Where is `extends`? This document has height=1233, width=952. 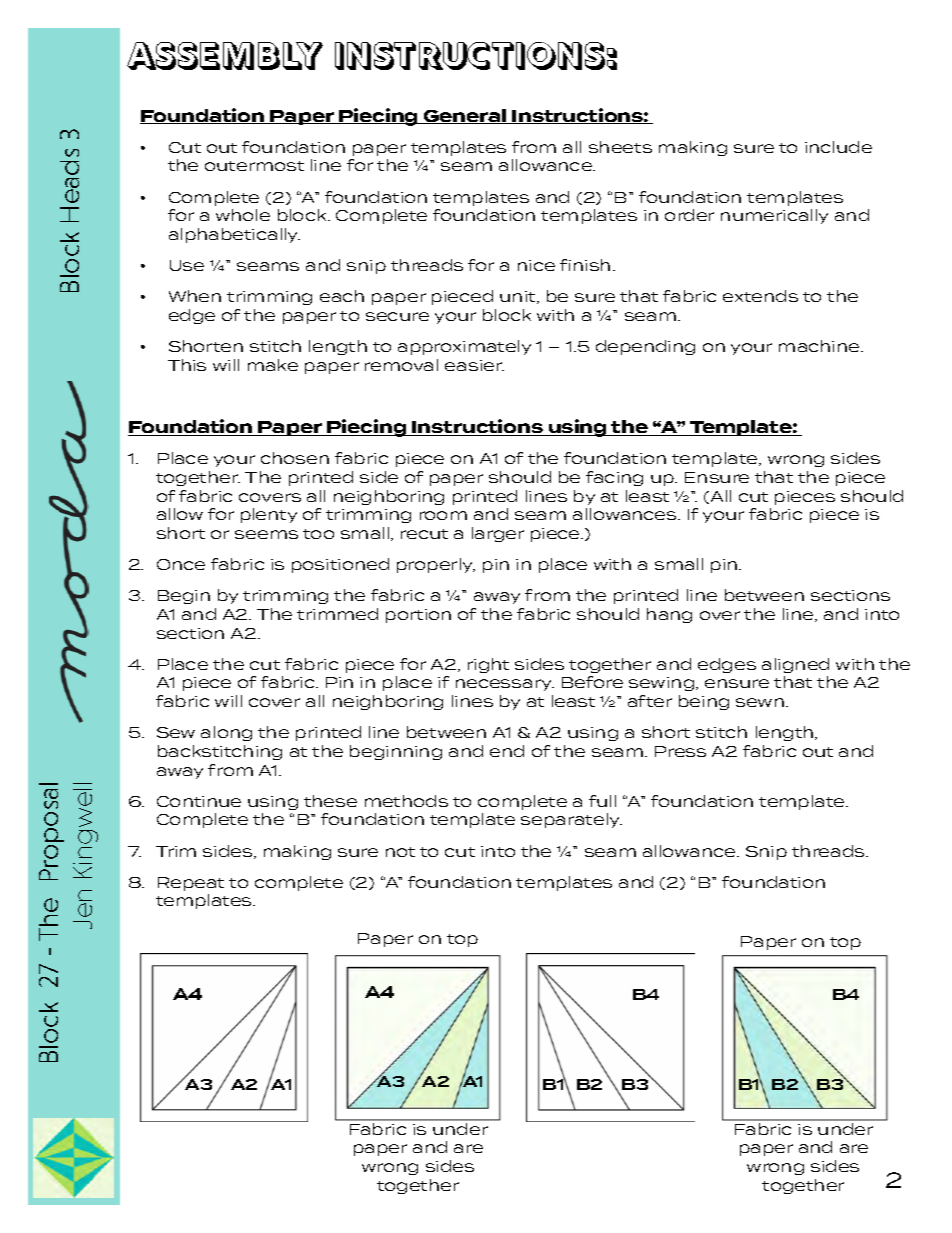
extends is located at coordinates (760, 296).
